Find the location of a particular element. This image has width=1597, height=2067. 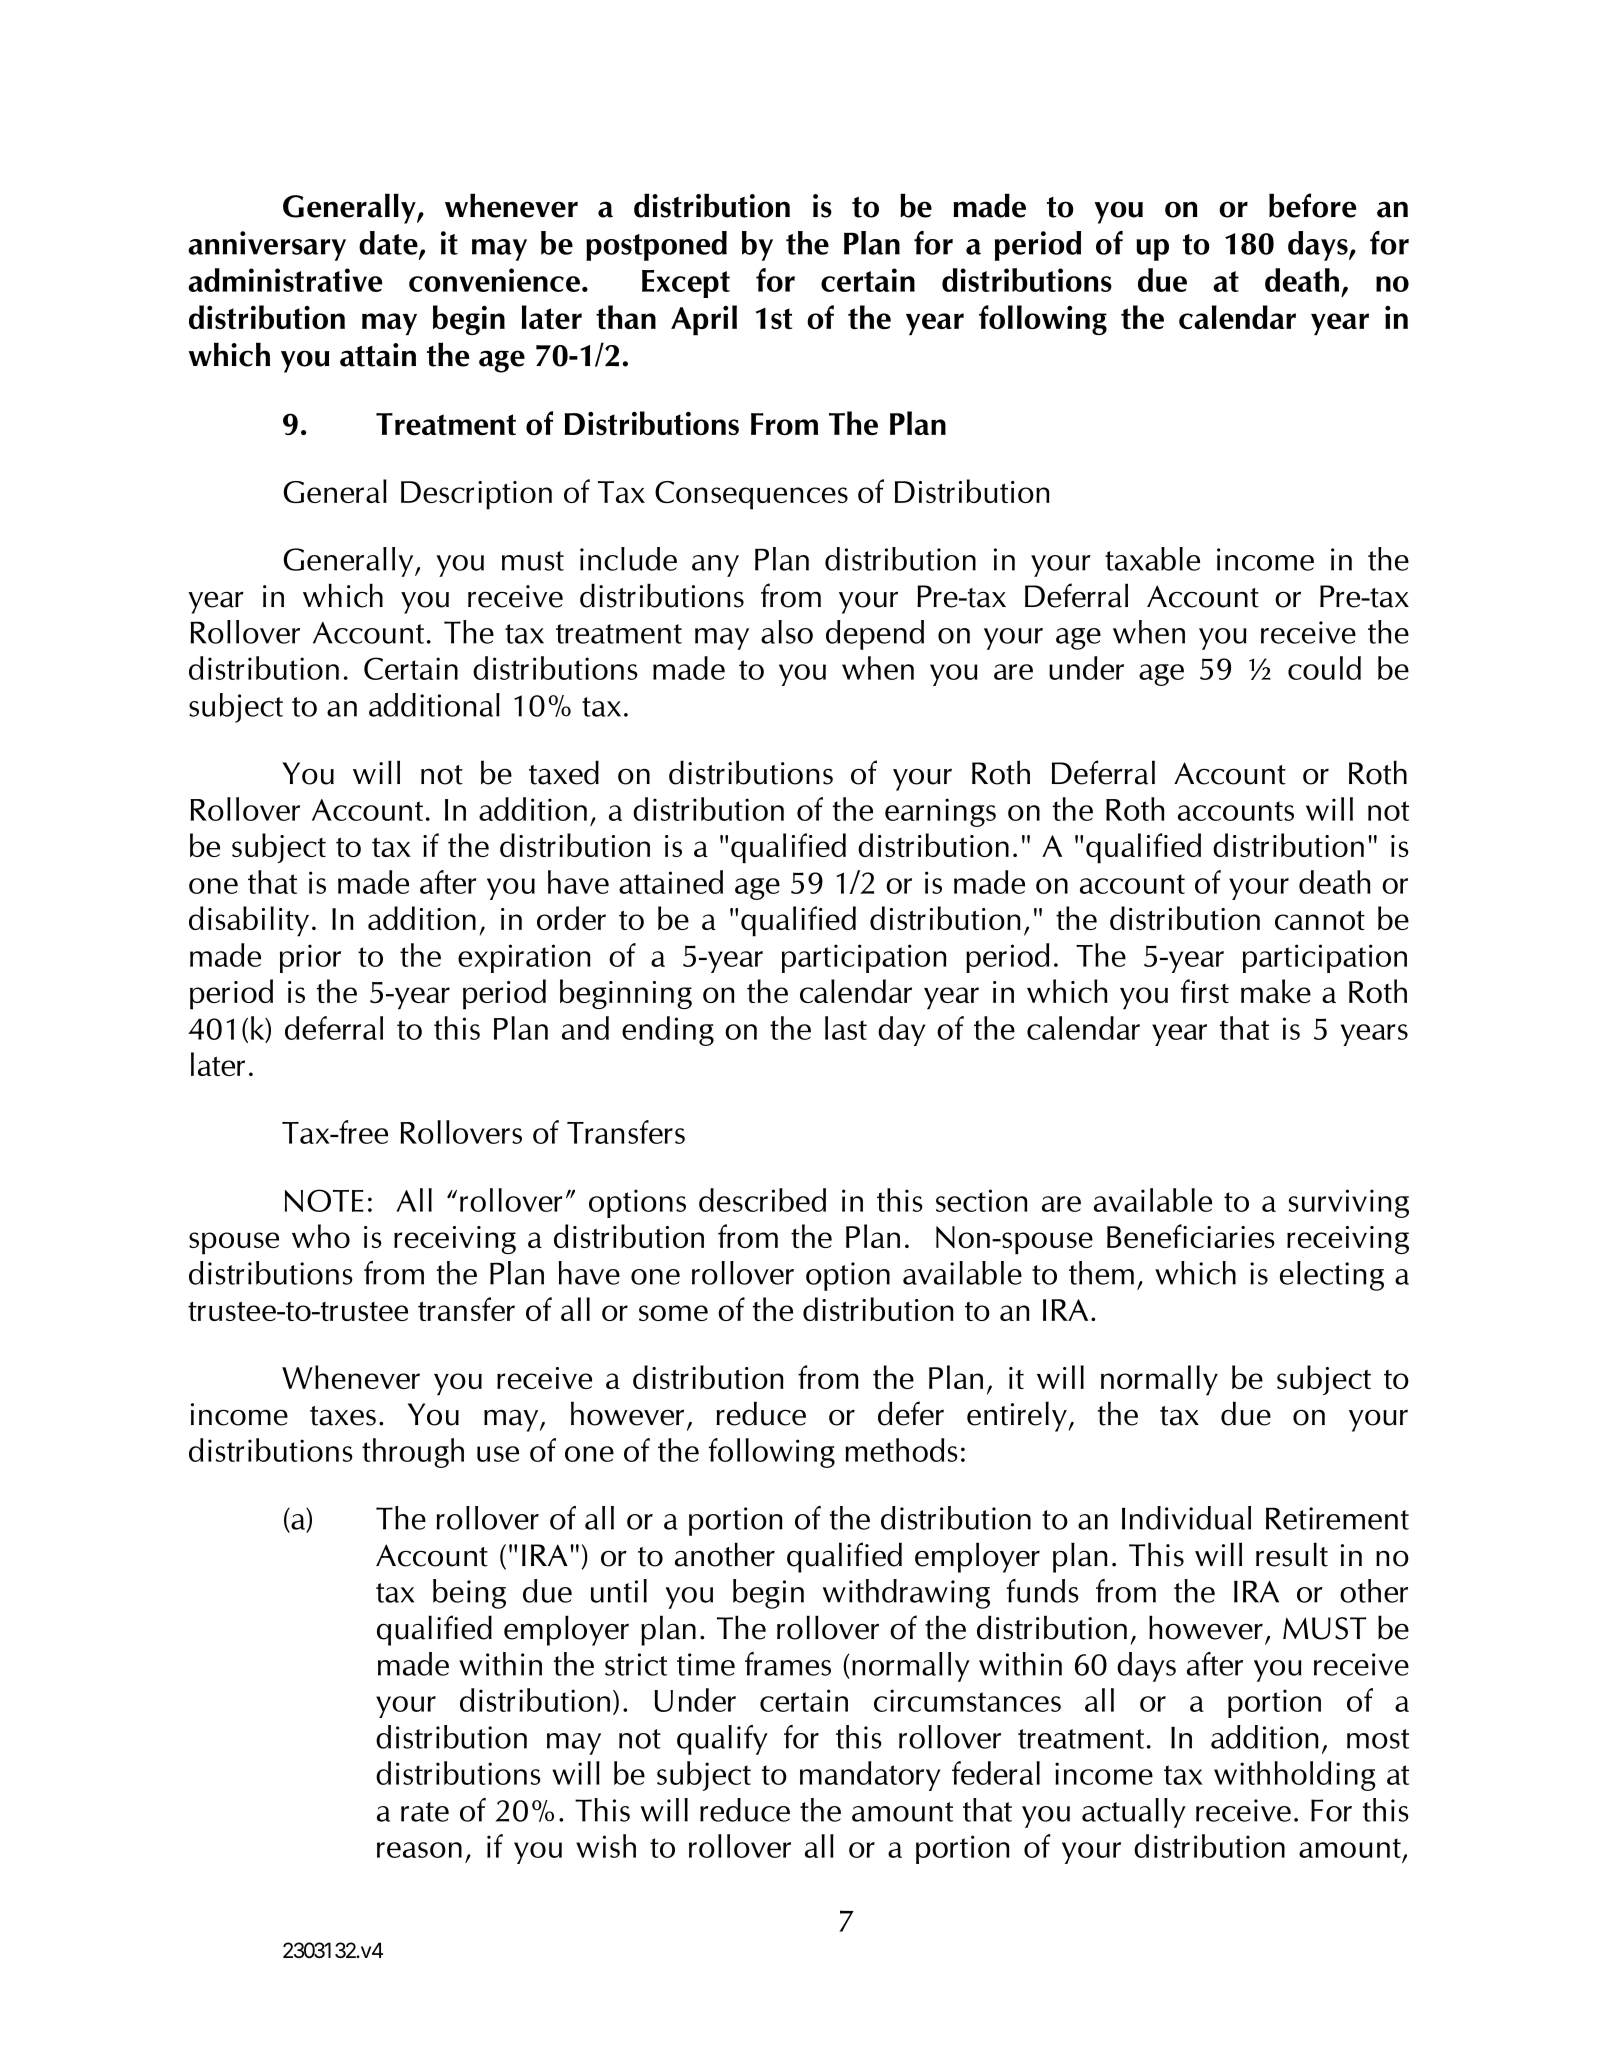

described is located at coordinates (762, 1200).
